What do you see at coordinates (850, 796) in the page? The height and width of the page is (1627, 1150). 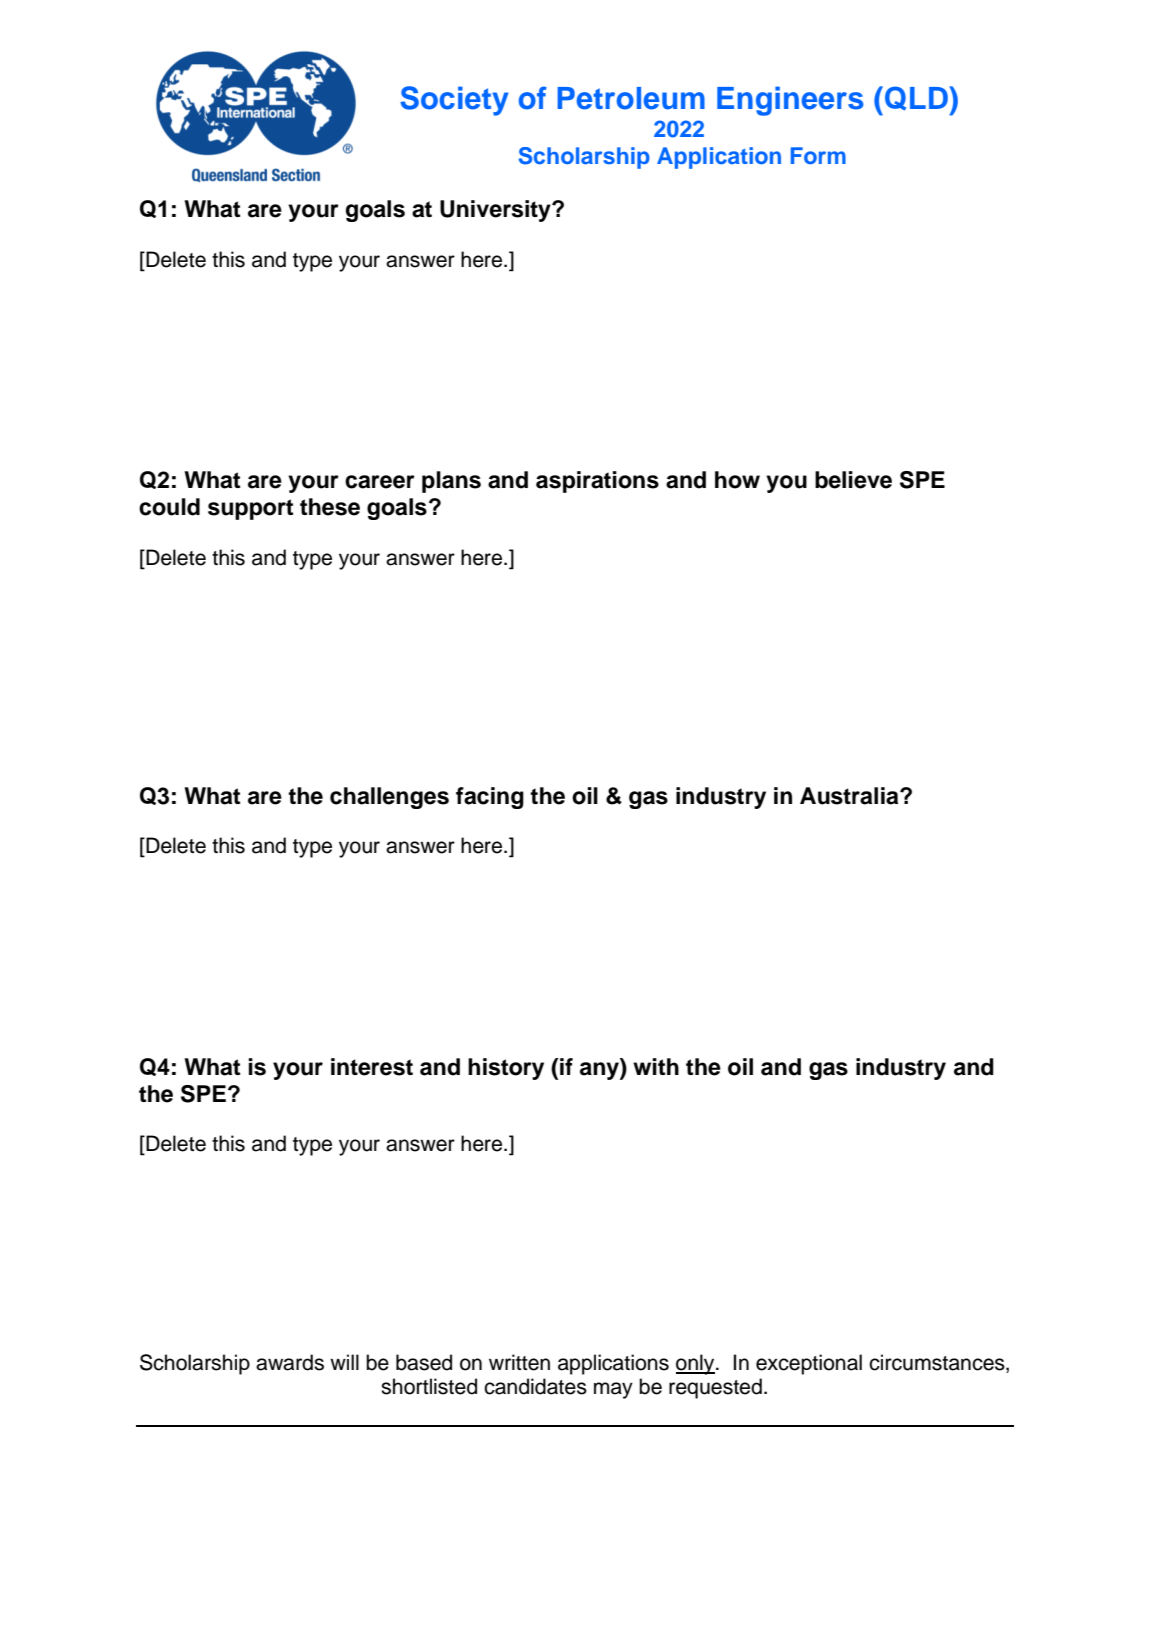 I see `Australia` at bounding box center [850, 796].
